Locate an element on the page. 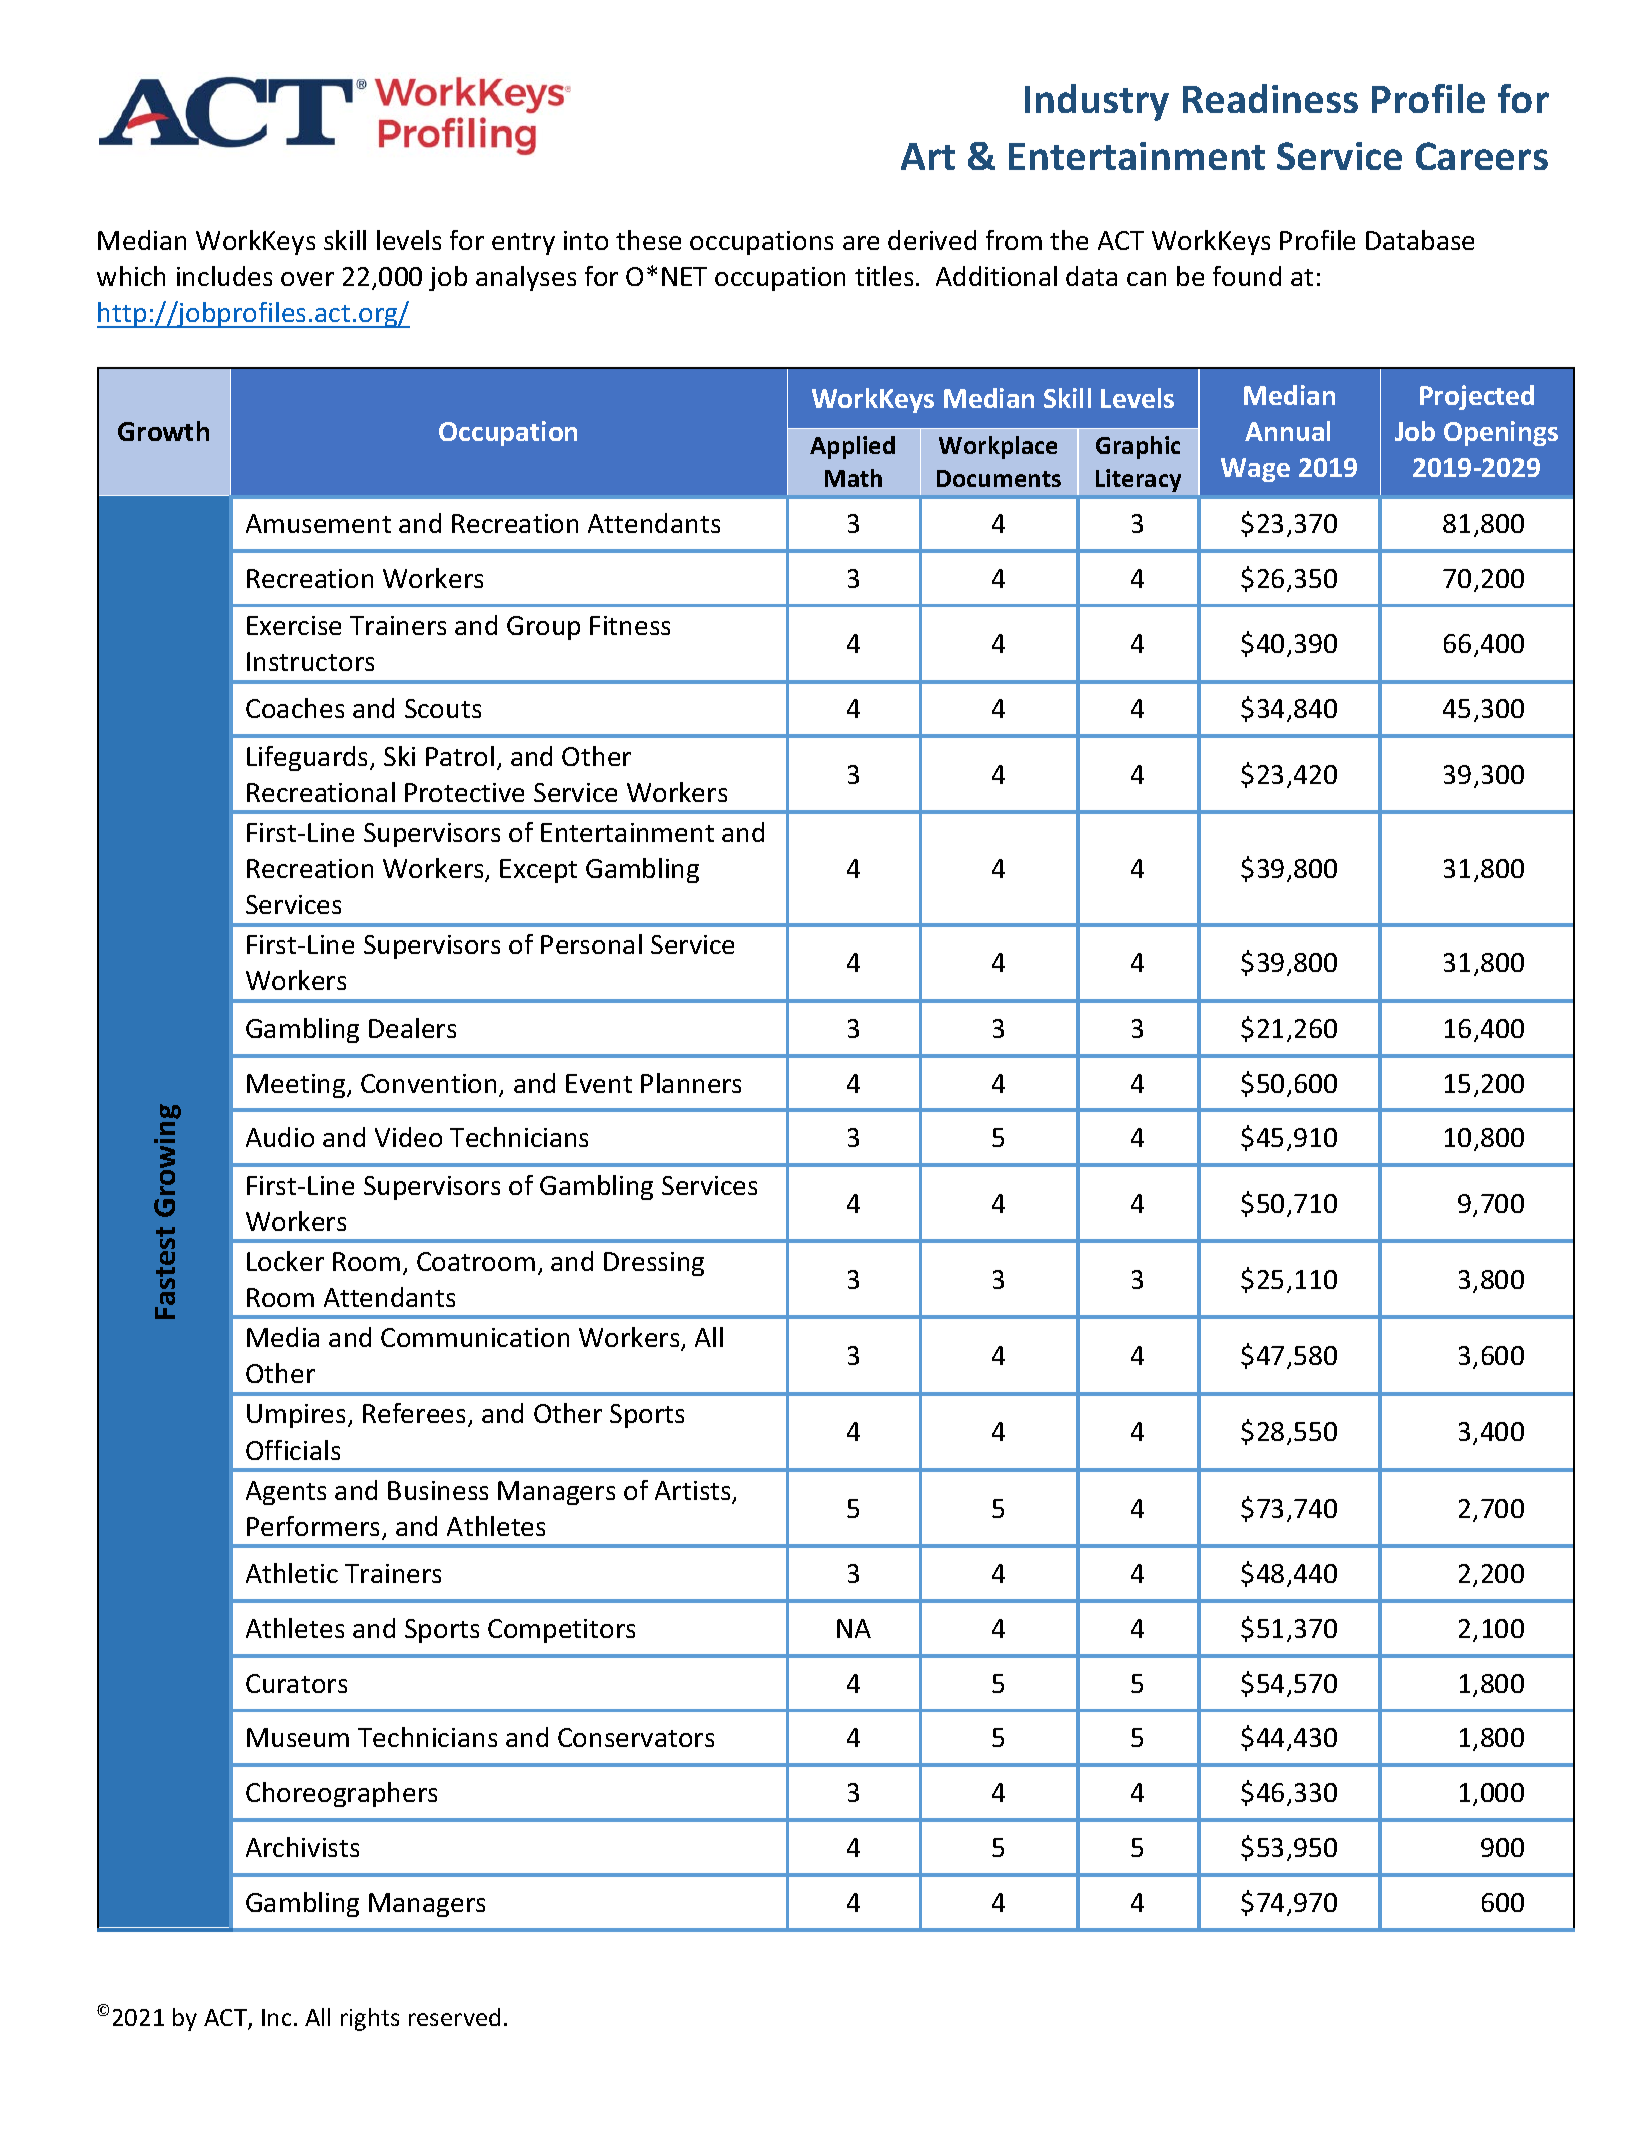 This page has width=1646, height=2130. Event is located at coordinates (599, 1083).
